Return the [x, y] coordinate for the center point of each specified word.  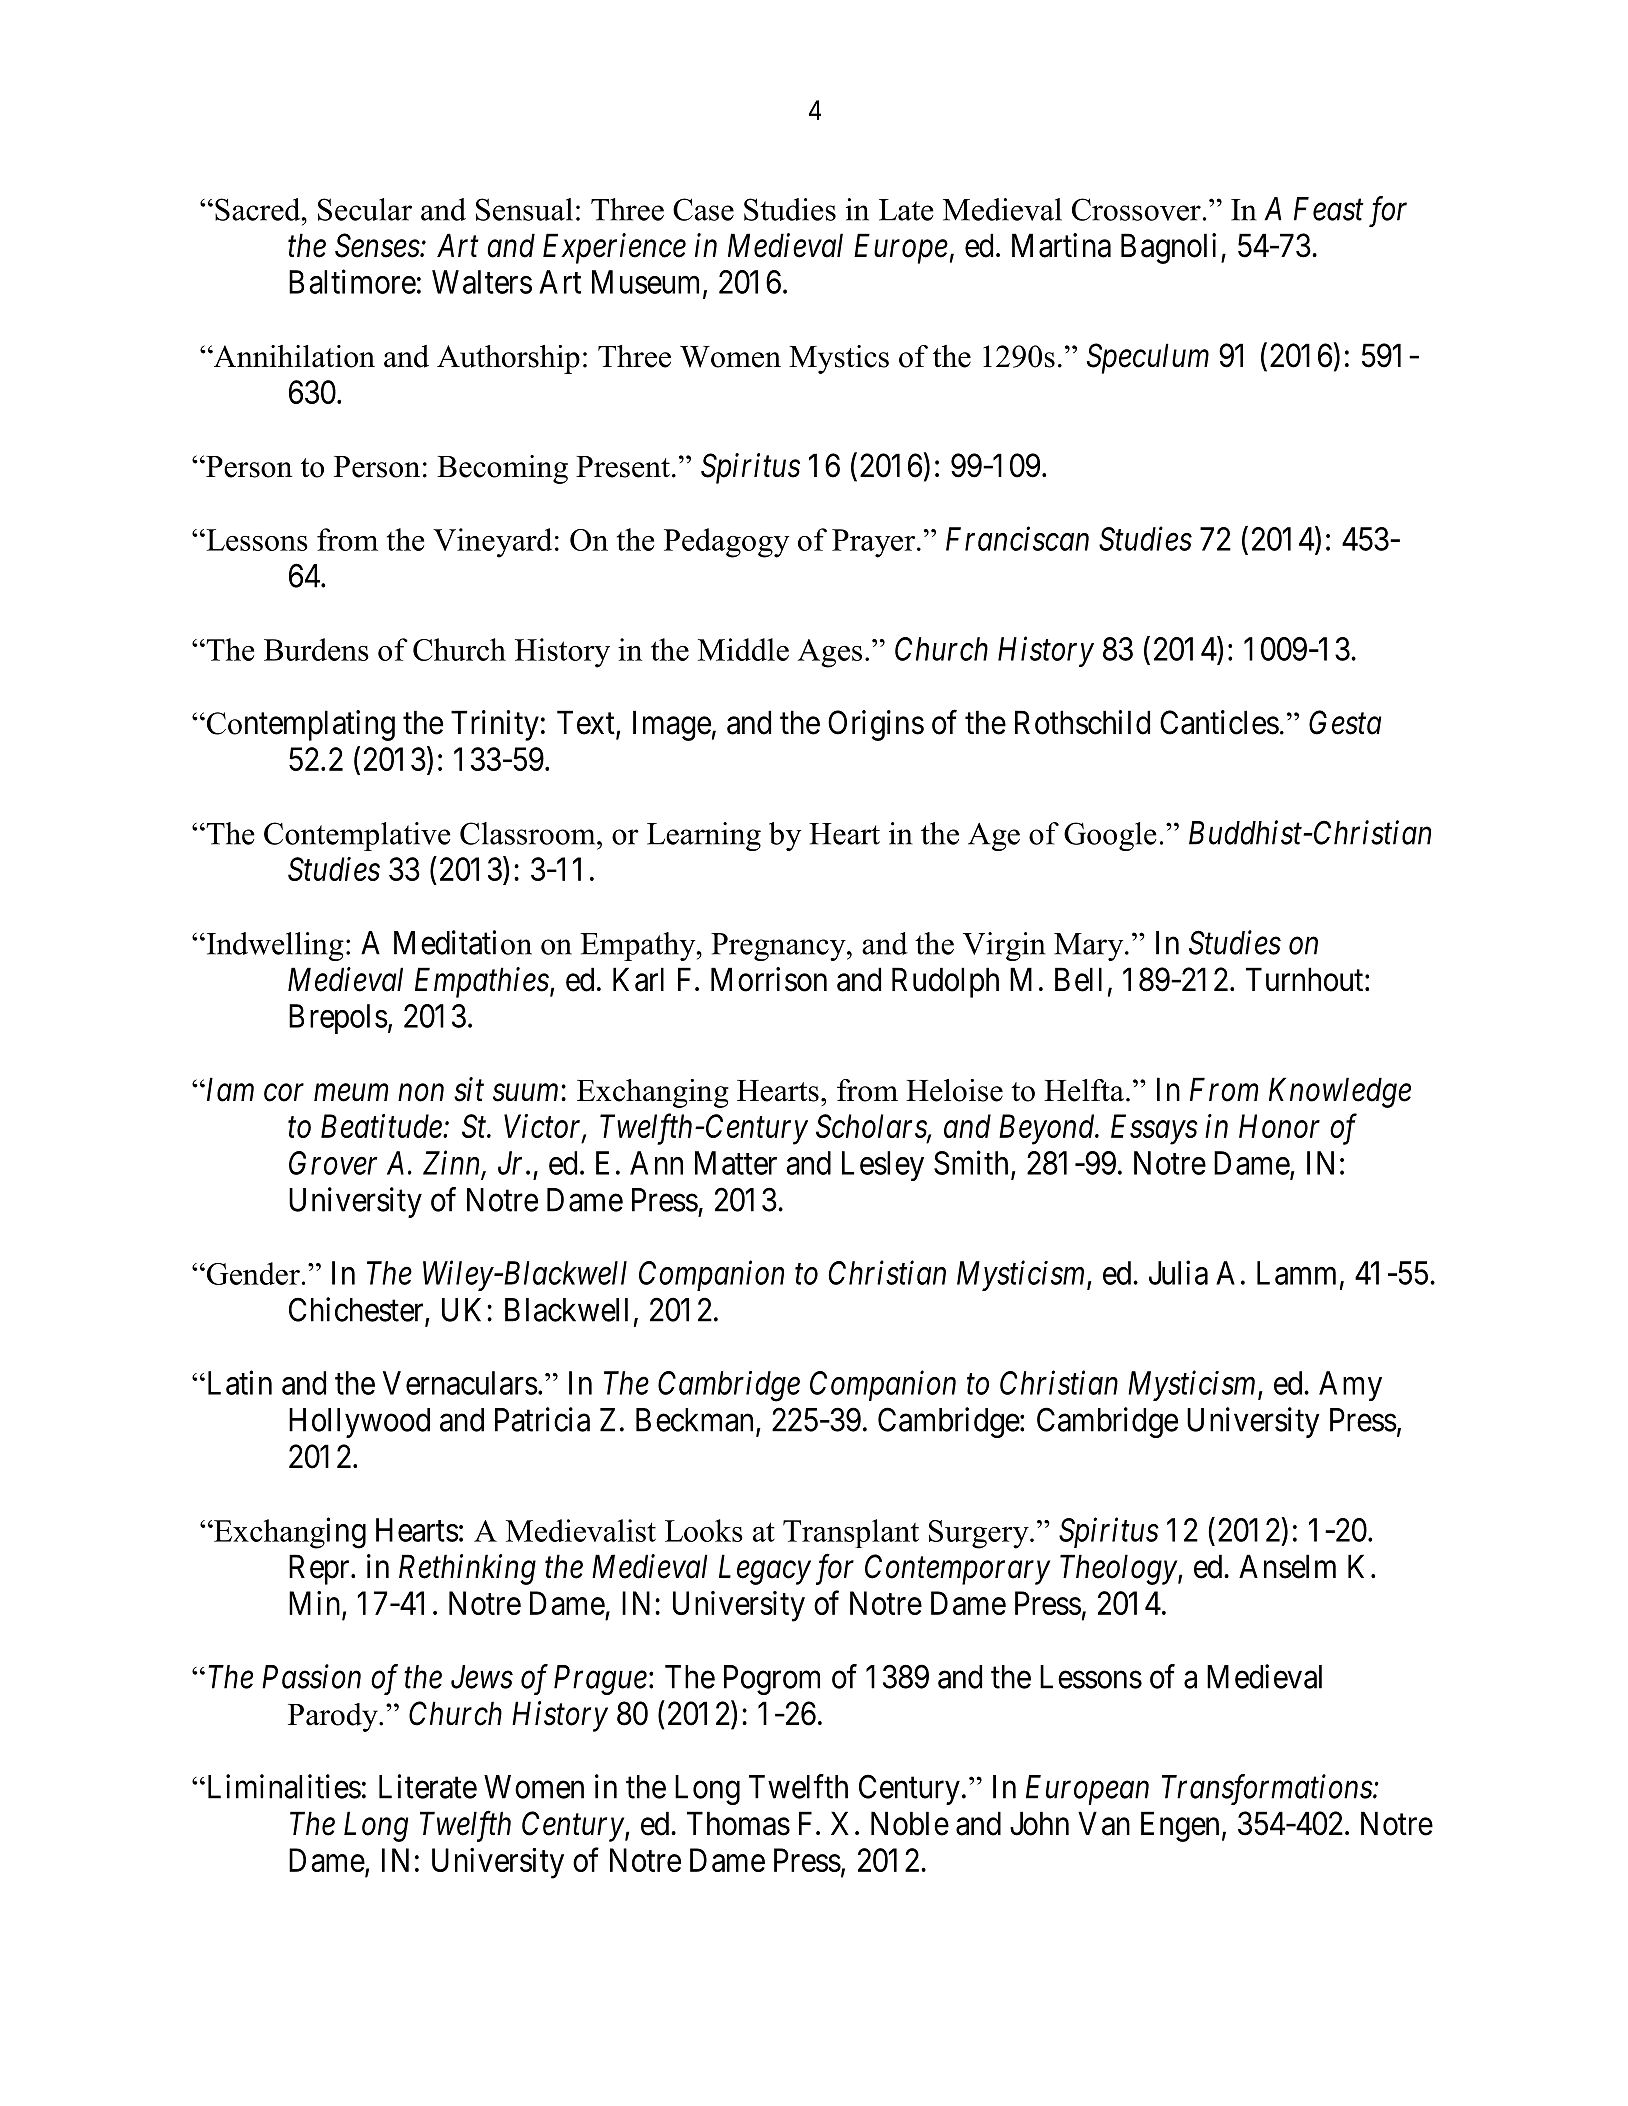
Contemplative [357, 836]
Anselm [1287, 1566]
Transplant [851, 1533]
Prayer [873, 543]
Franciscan [1017, 539]
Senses [378, 245]
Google [1110, 836]
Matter [736, 1163]
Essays [1154, 1129]
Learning [704, 836]
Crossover [1136, 209]
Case [703, 209]
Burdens [316, 649]
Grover [333, 1163]
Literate [428, 1786]
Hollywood [359, 1423]
